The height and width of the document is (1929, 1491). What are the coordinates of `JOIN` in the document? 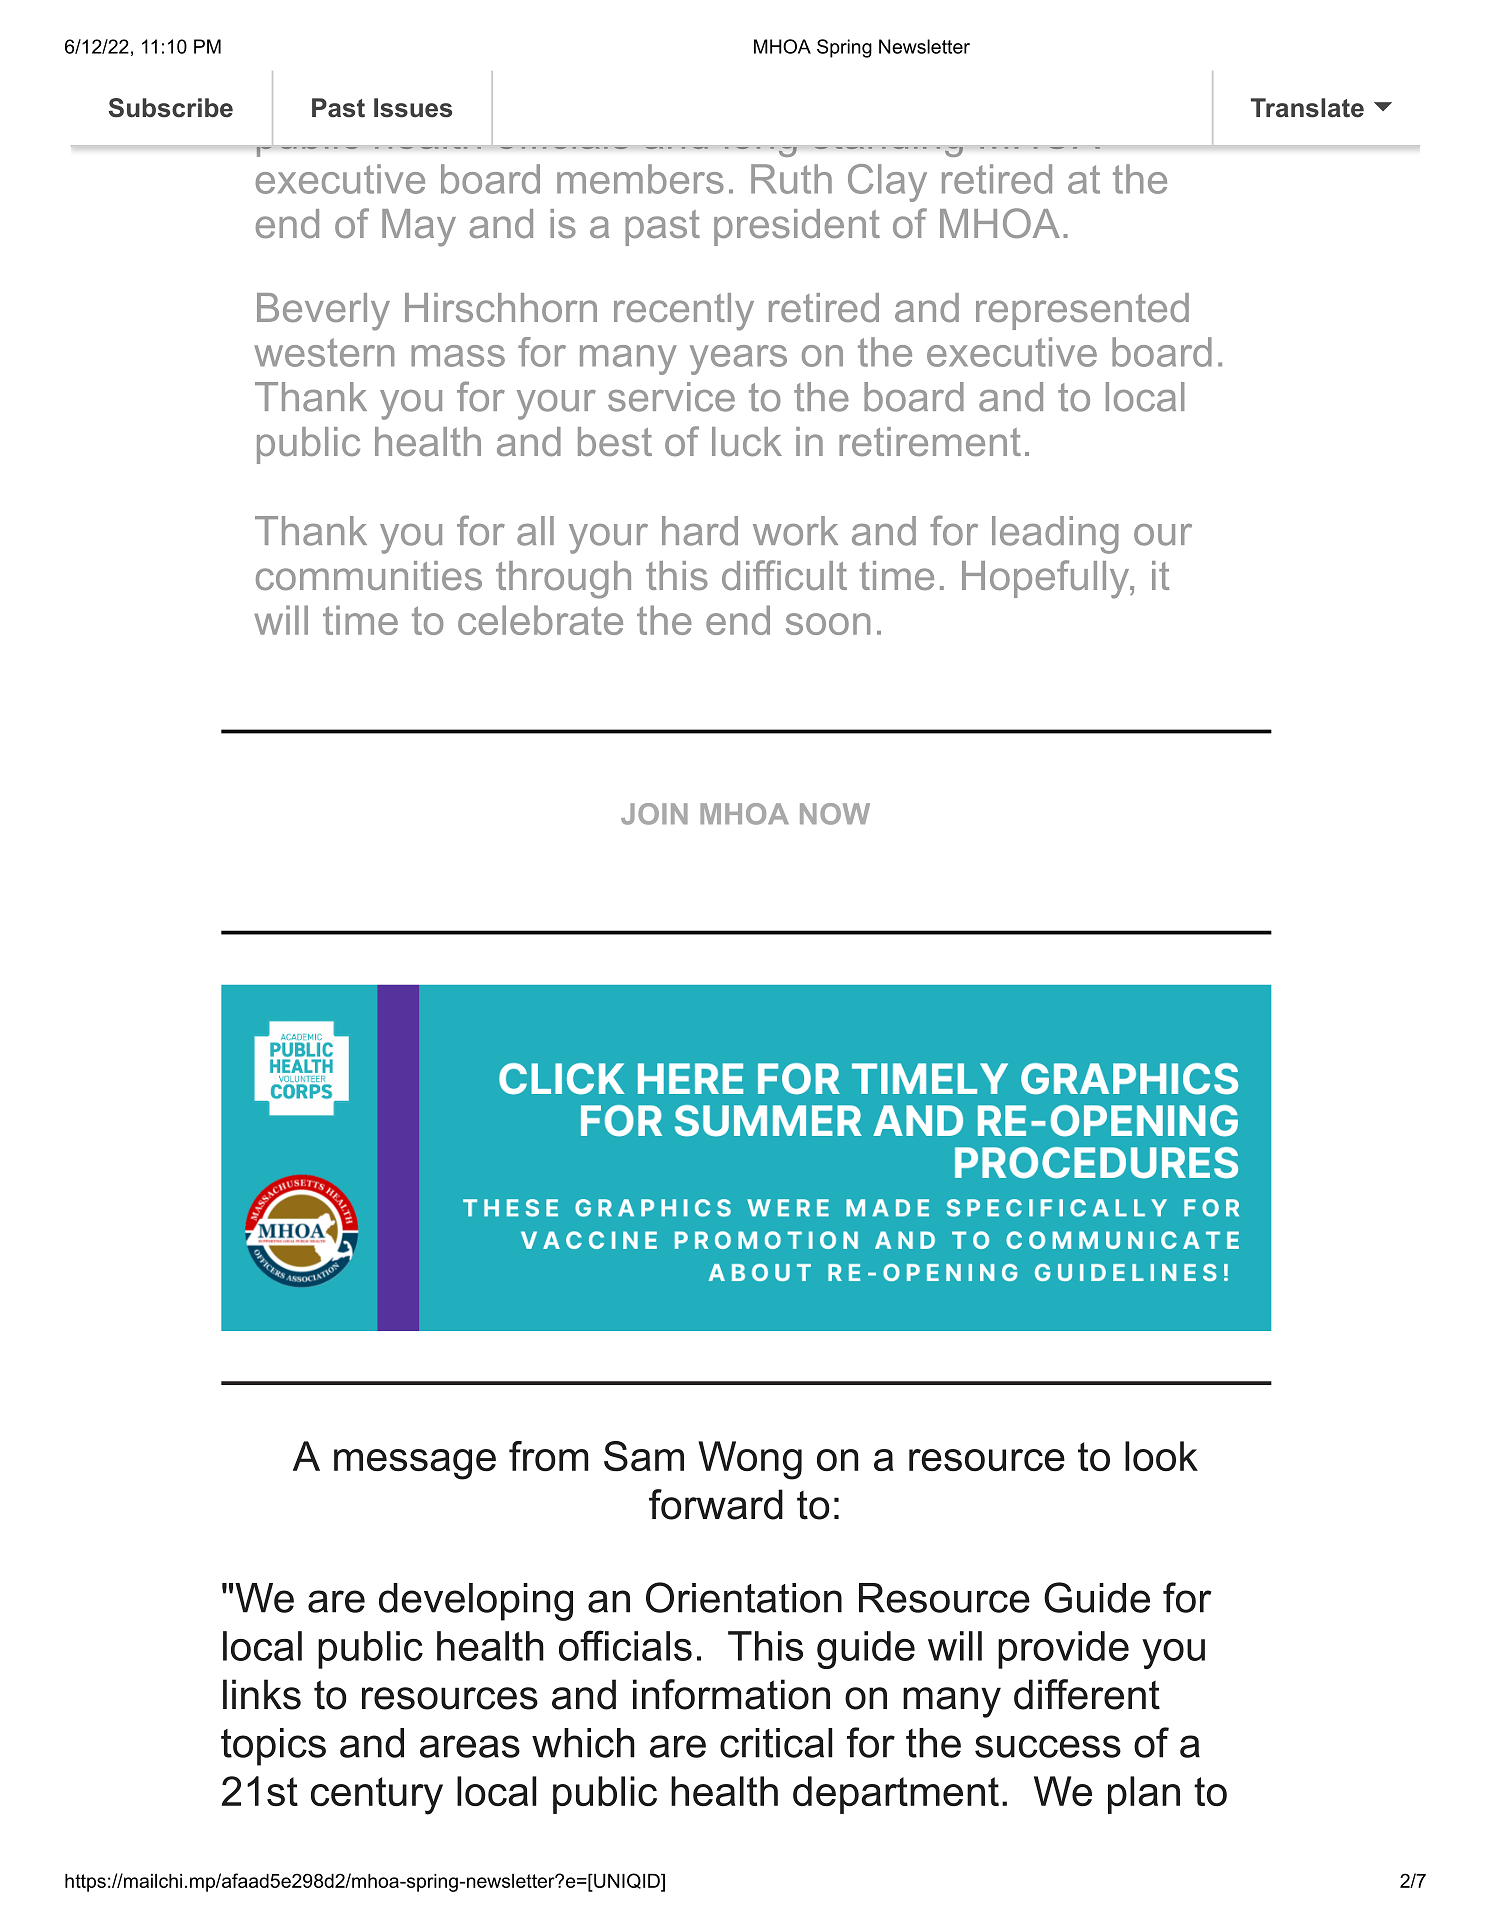 It's located at (654, 814).
